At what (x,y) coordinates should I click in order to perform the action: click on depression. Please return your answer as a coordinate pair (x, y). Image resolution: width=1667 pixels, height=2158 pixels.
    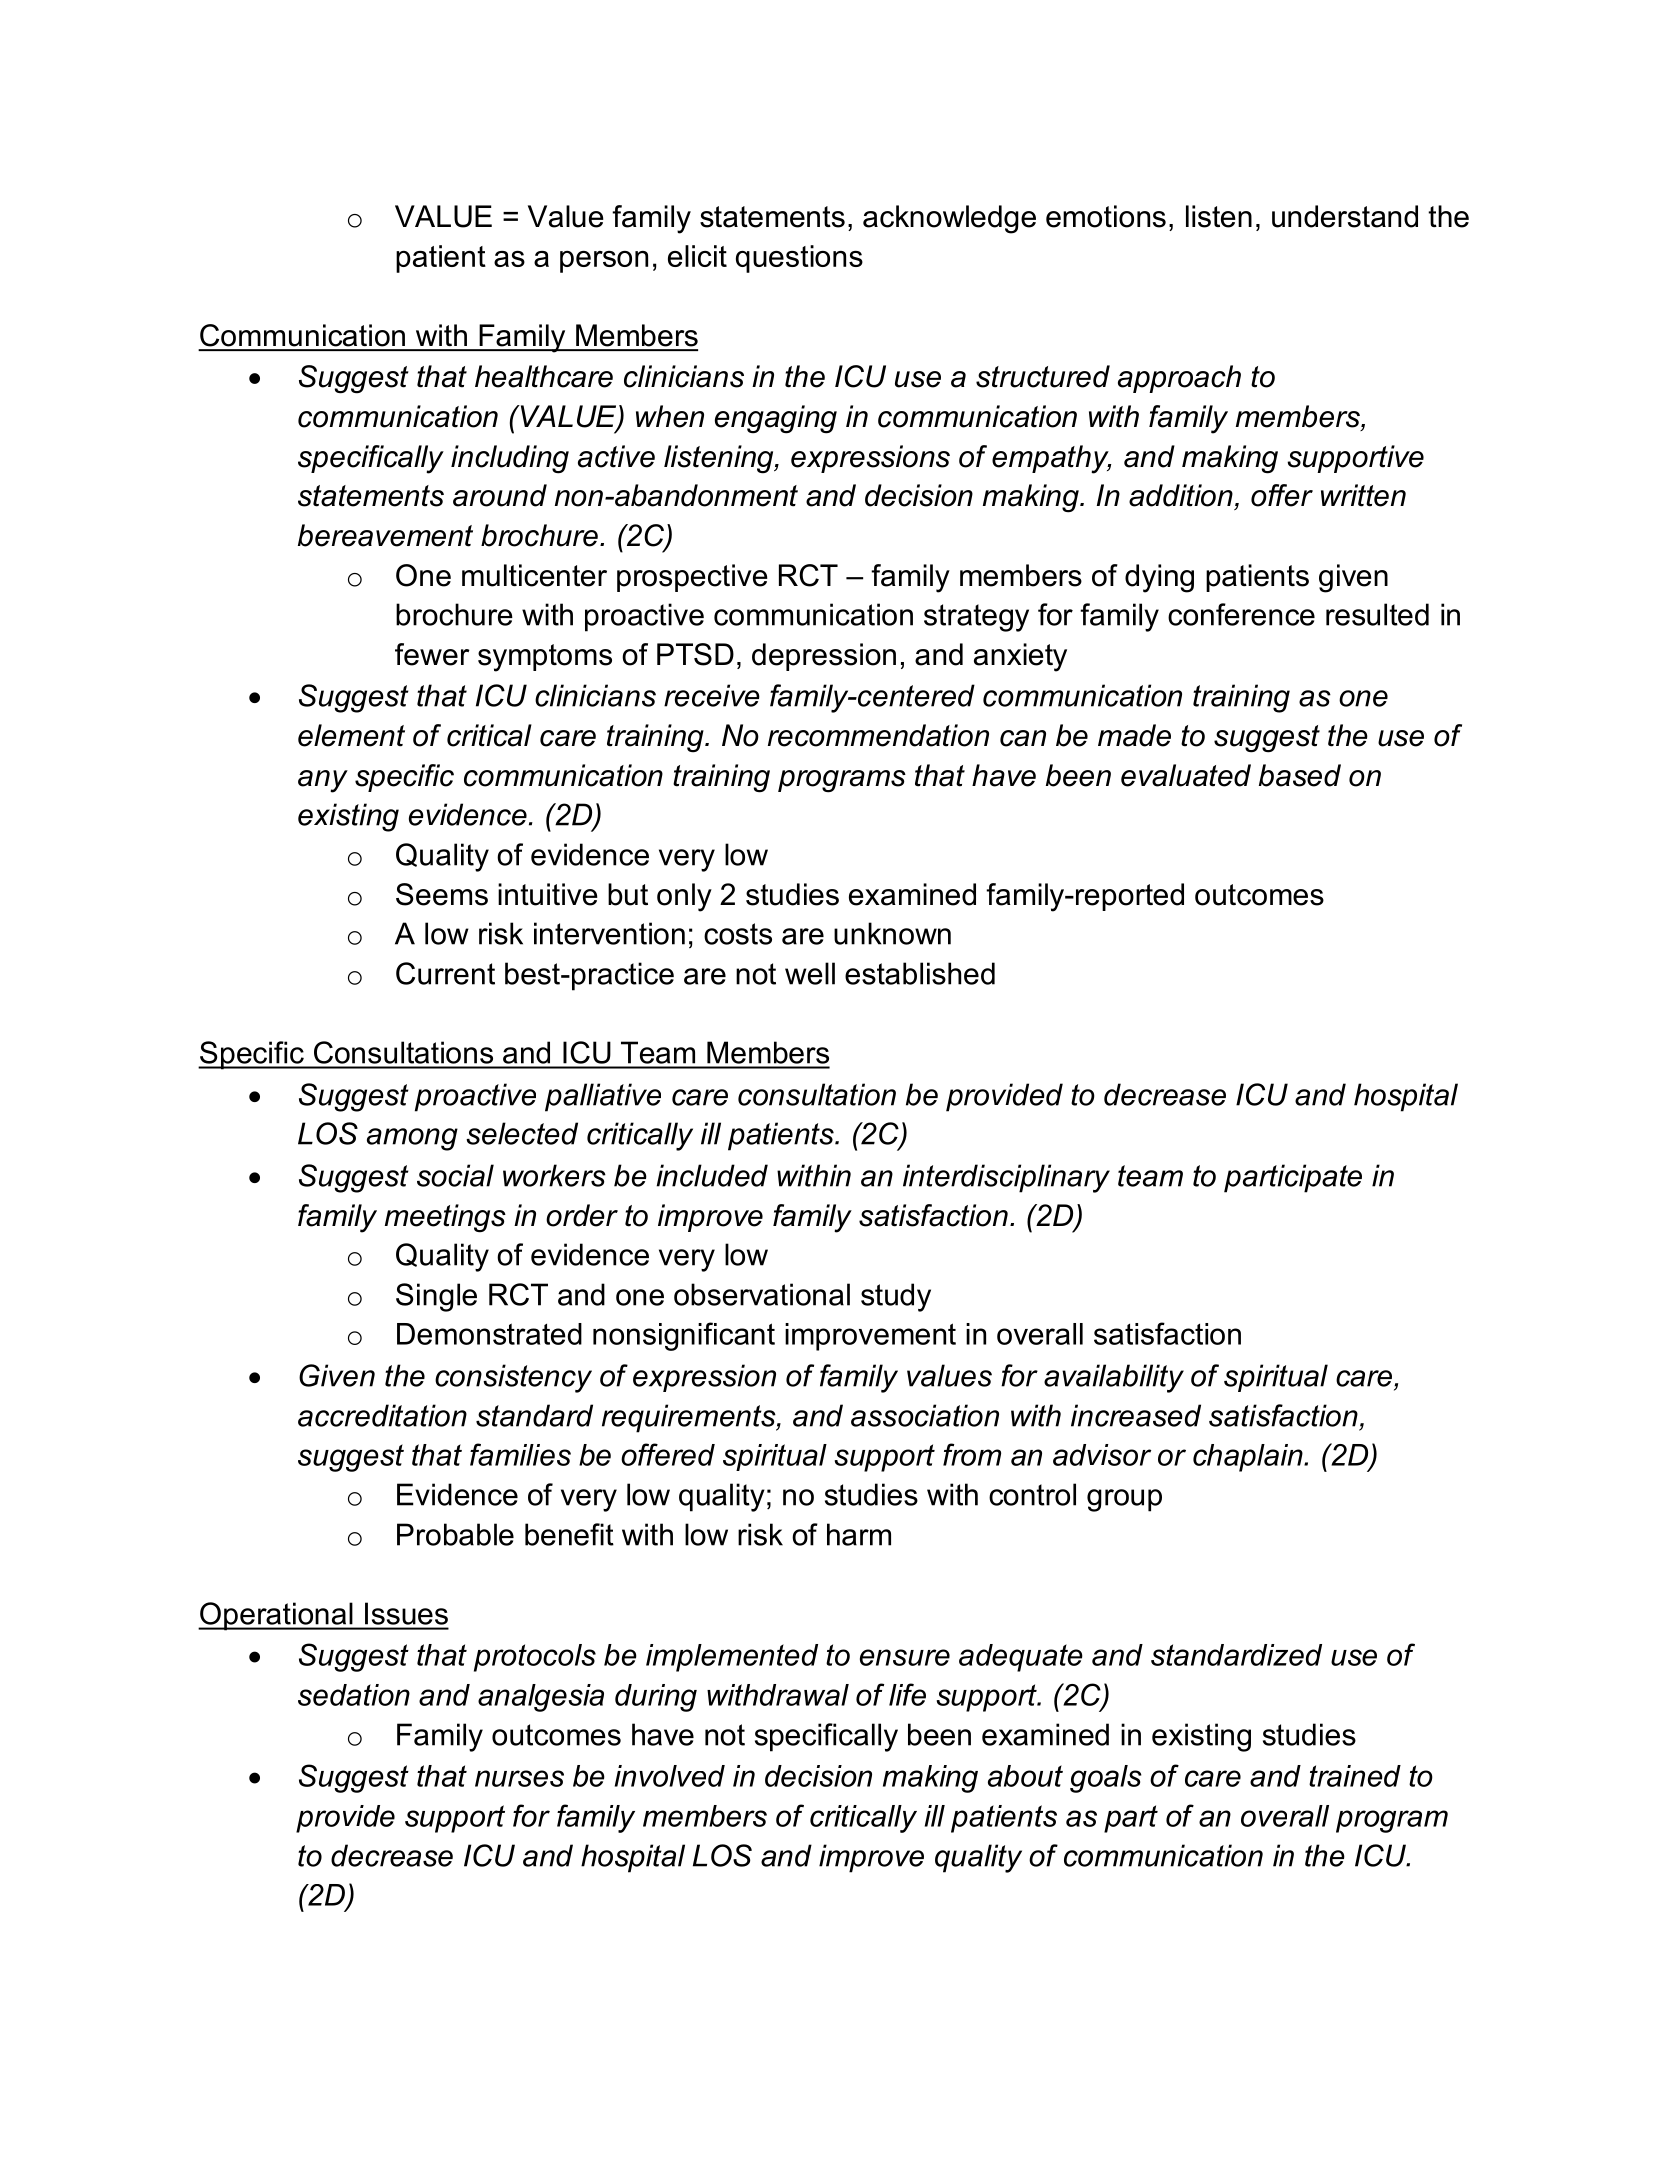
    Looking at the image, I should click on (824, 657).
